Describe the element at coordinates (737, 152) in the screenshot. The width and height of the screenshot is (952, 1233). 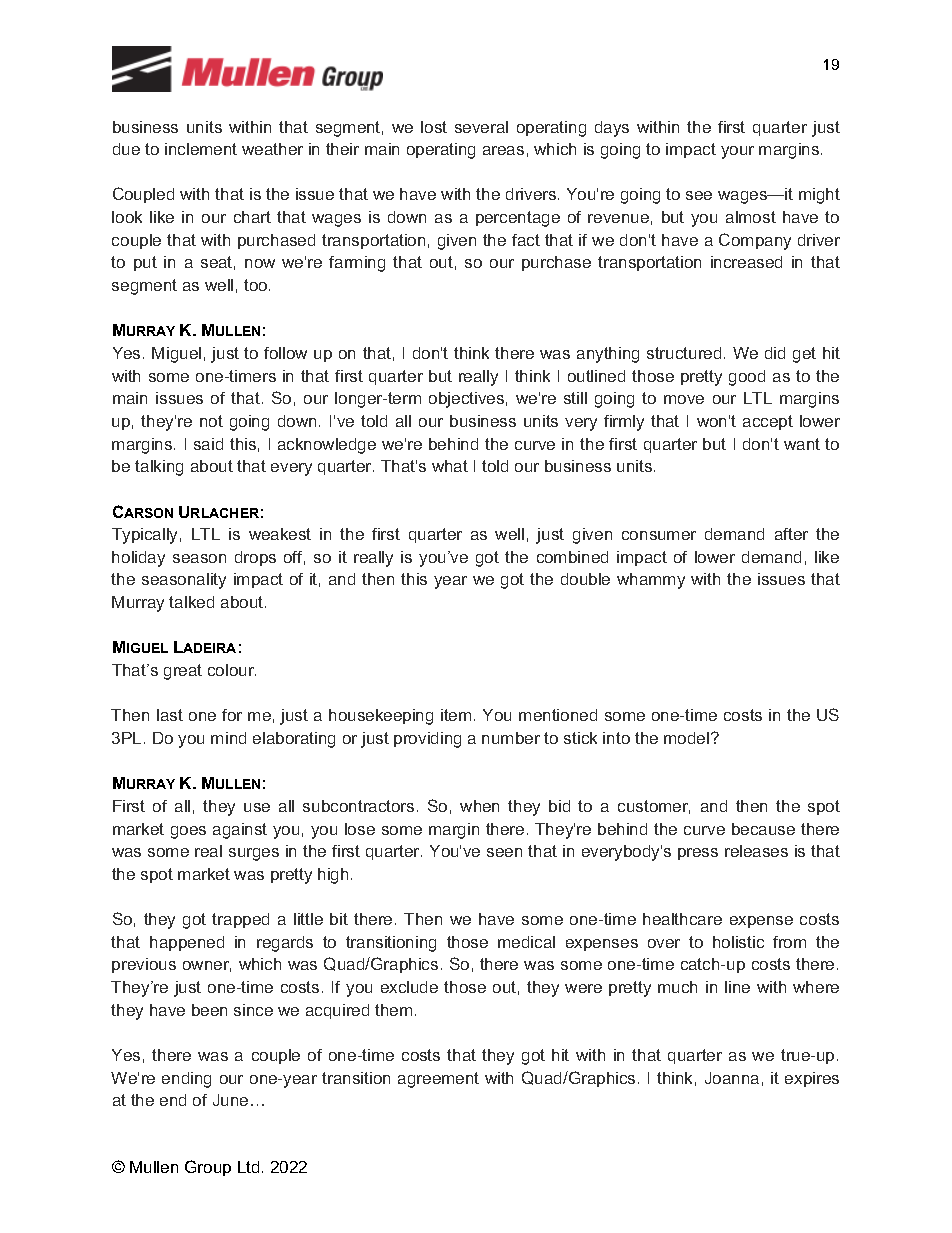
I see `your` at that location.
